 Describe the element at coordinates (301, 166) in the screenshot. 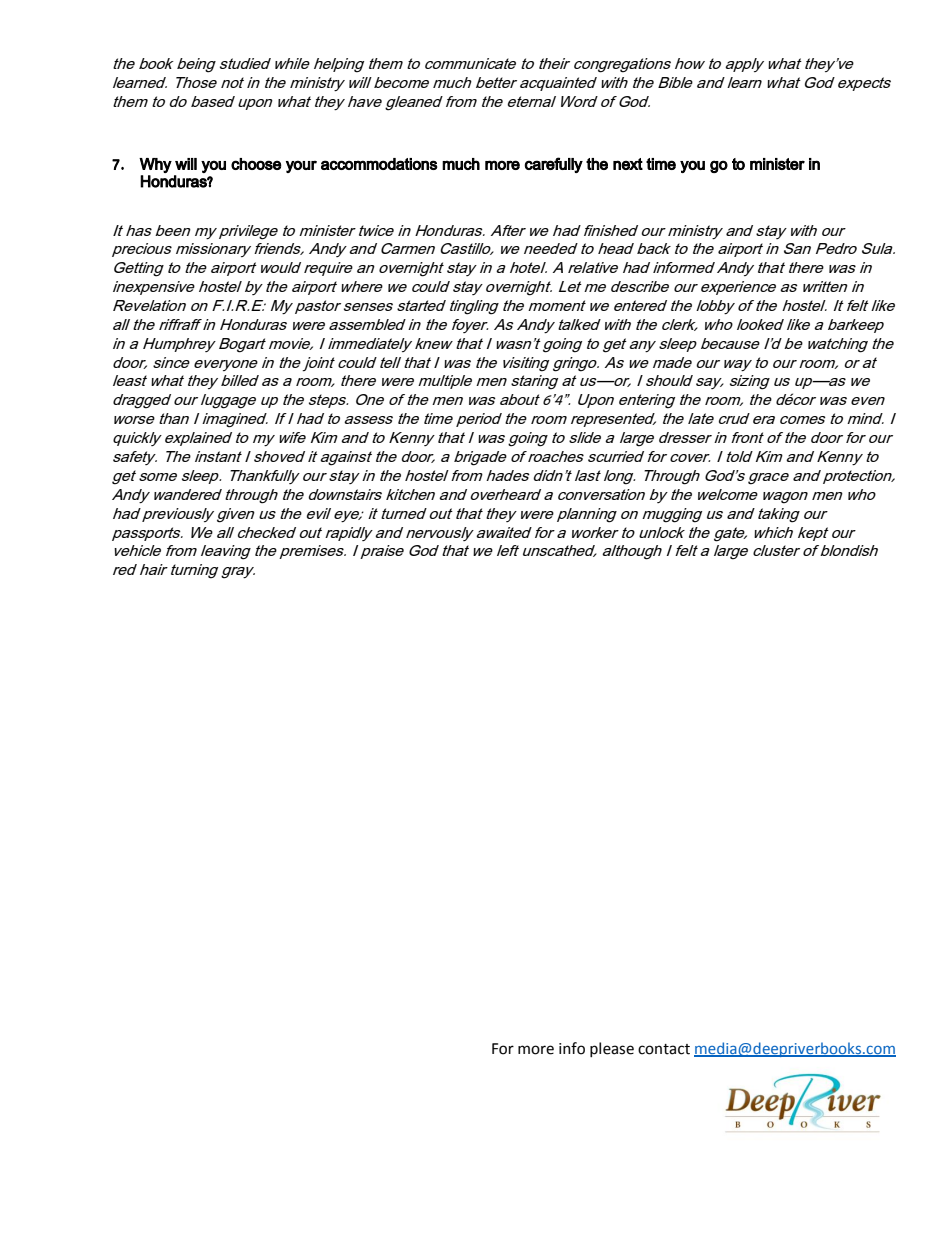

I see `your` at that location.
